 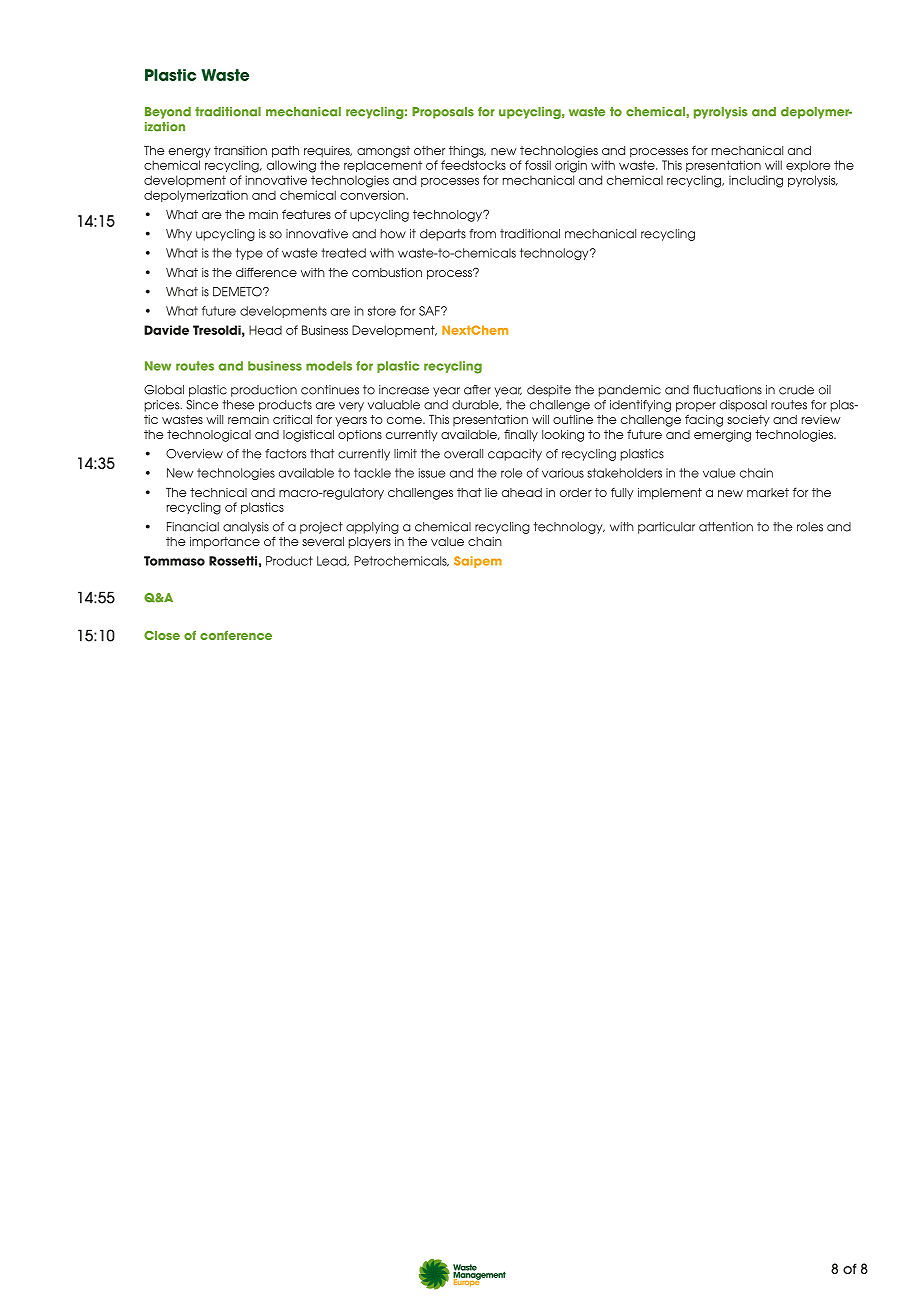 I want to click on fluctuations, so click(x=727, y=390).
